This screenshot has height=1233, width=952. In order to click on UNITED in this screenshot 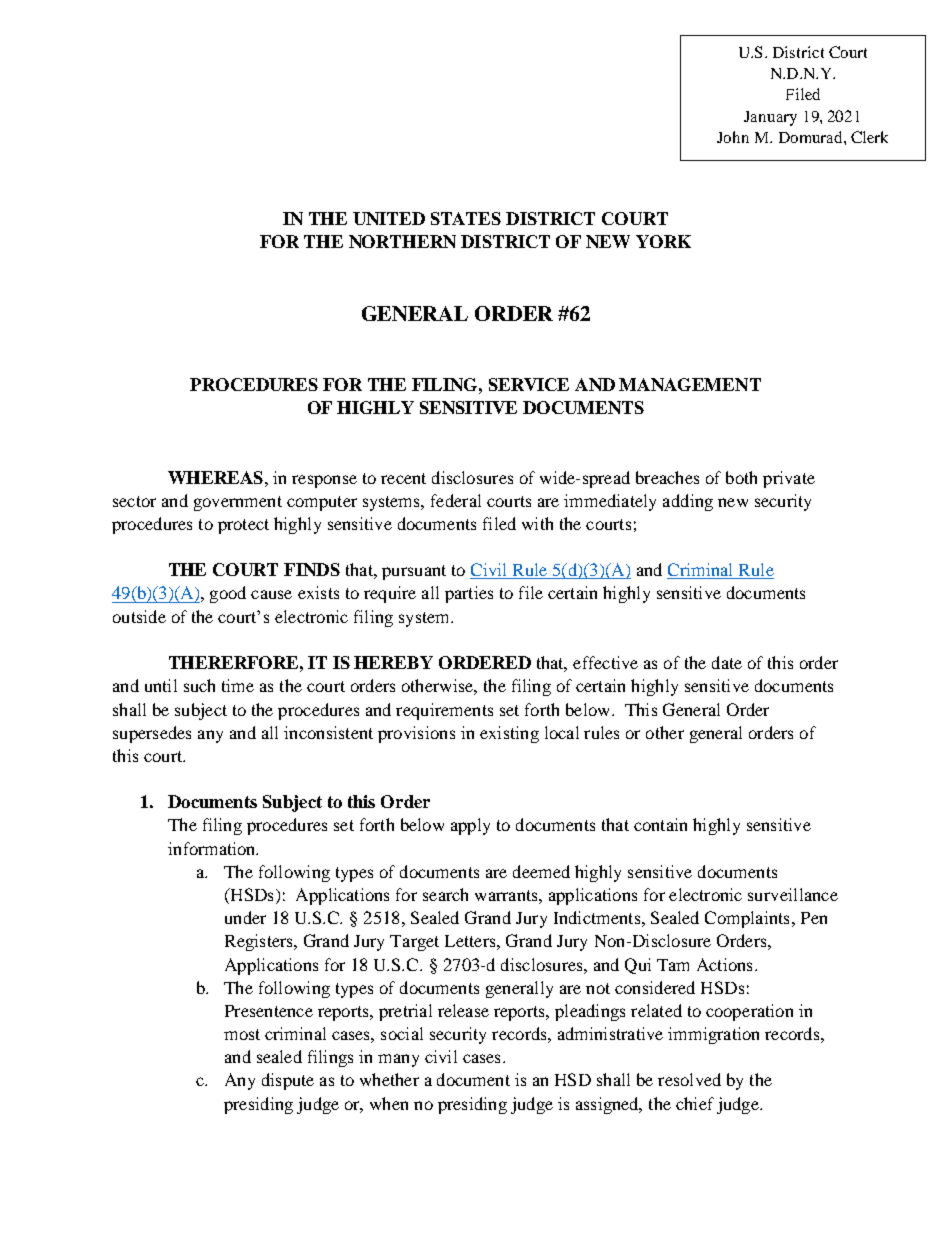, I will do `click(389, 218)`.
